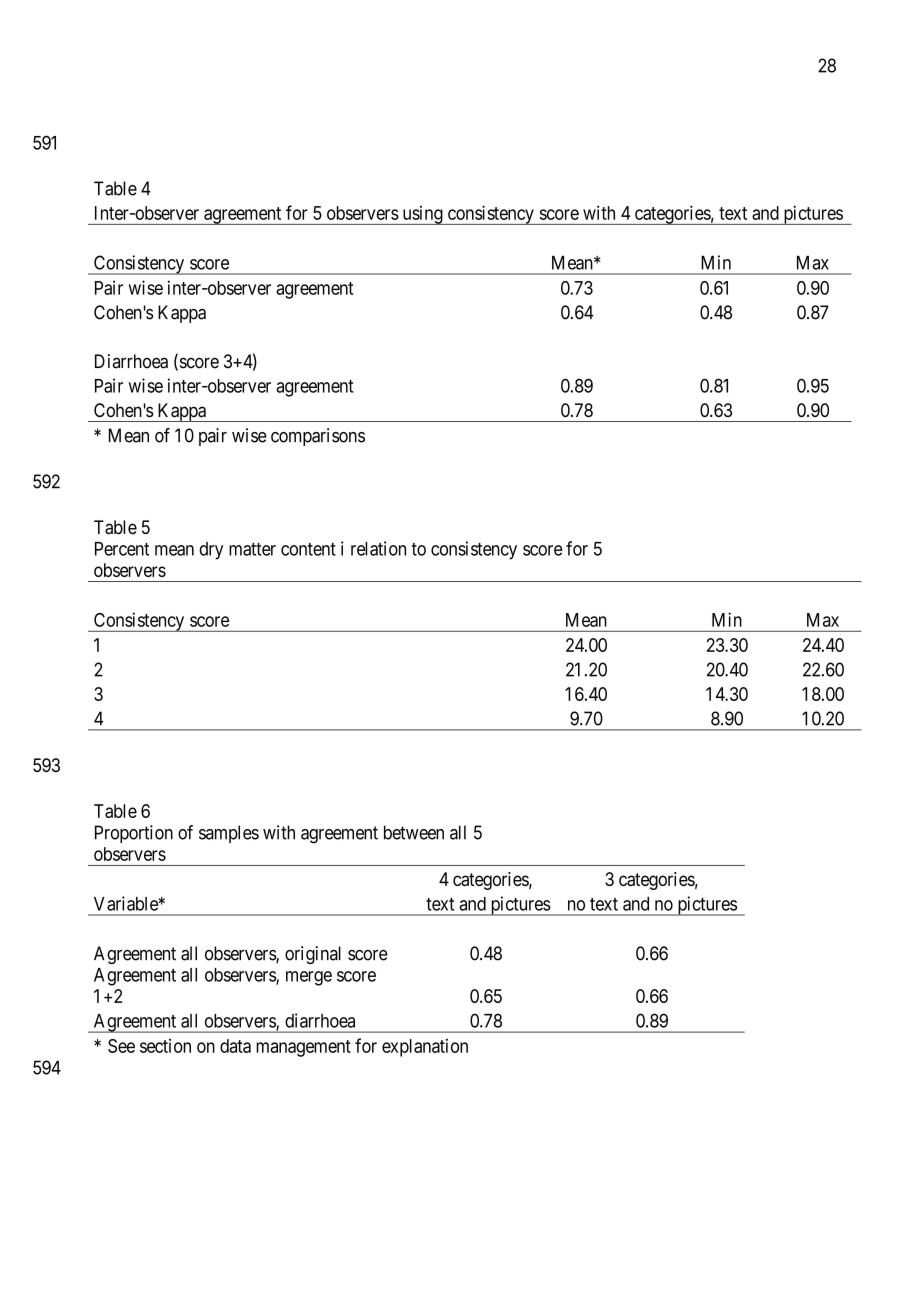 This image has width=924, height=1308. Describe the element at coordinates (165, 1046) in the image. I see `section` at that location.
